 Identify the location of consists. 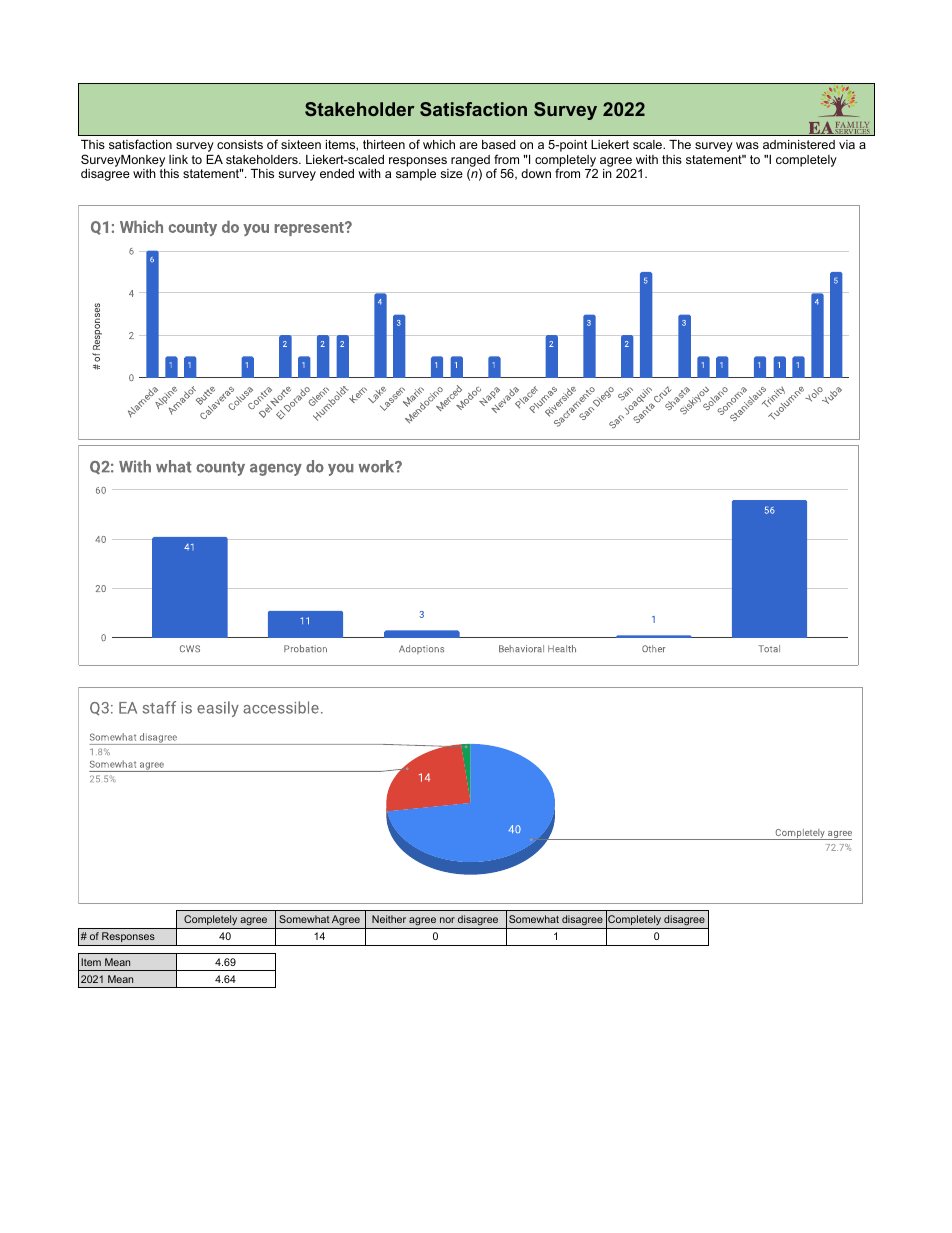
(240, 144).
